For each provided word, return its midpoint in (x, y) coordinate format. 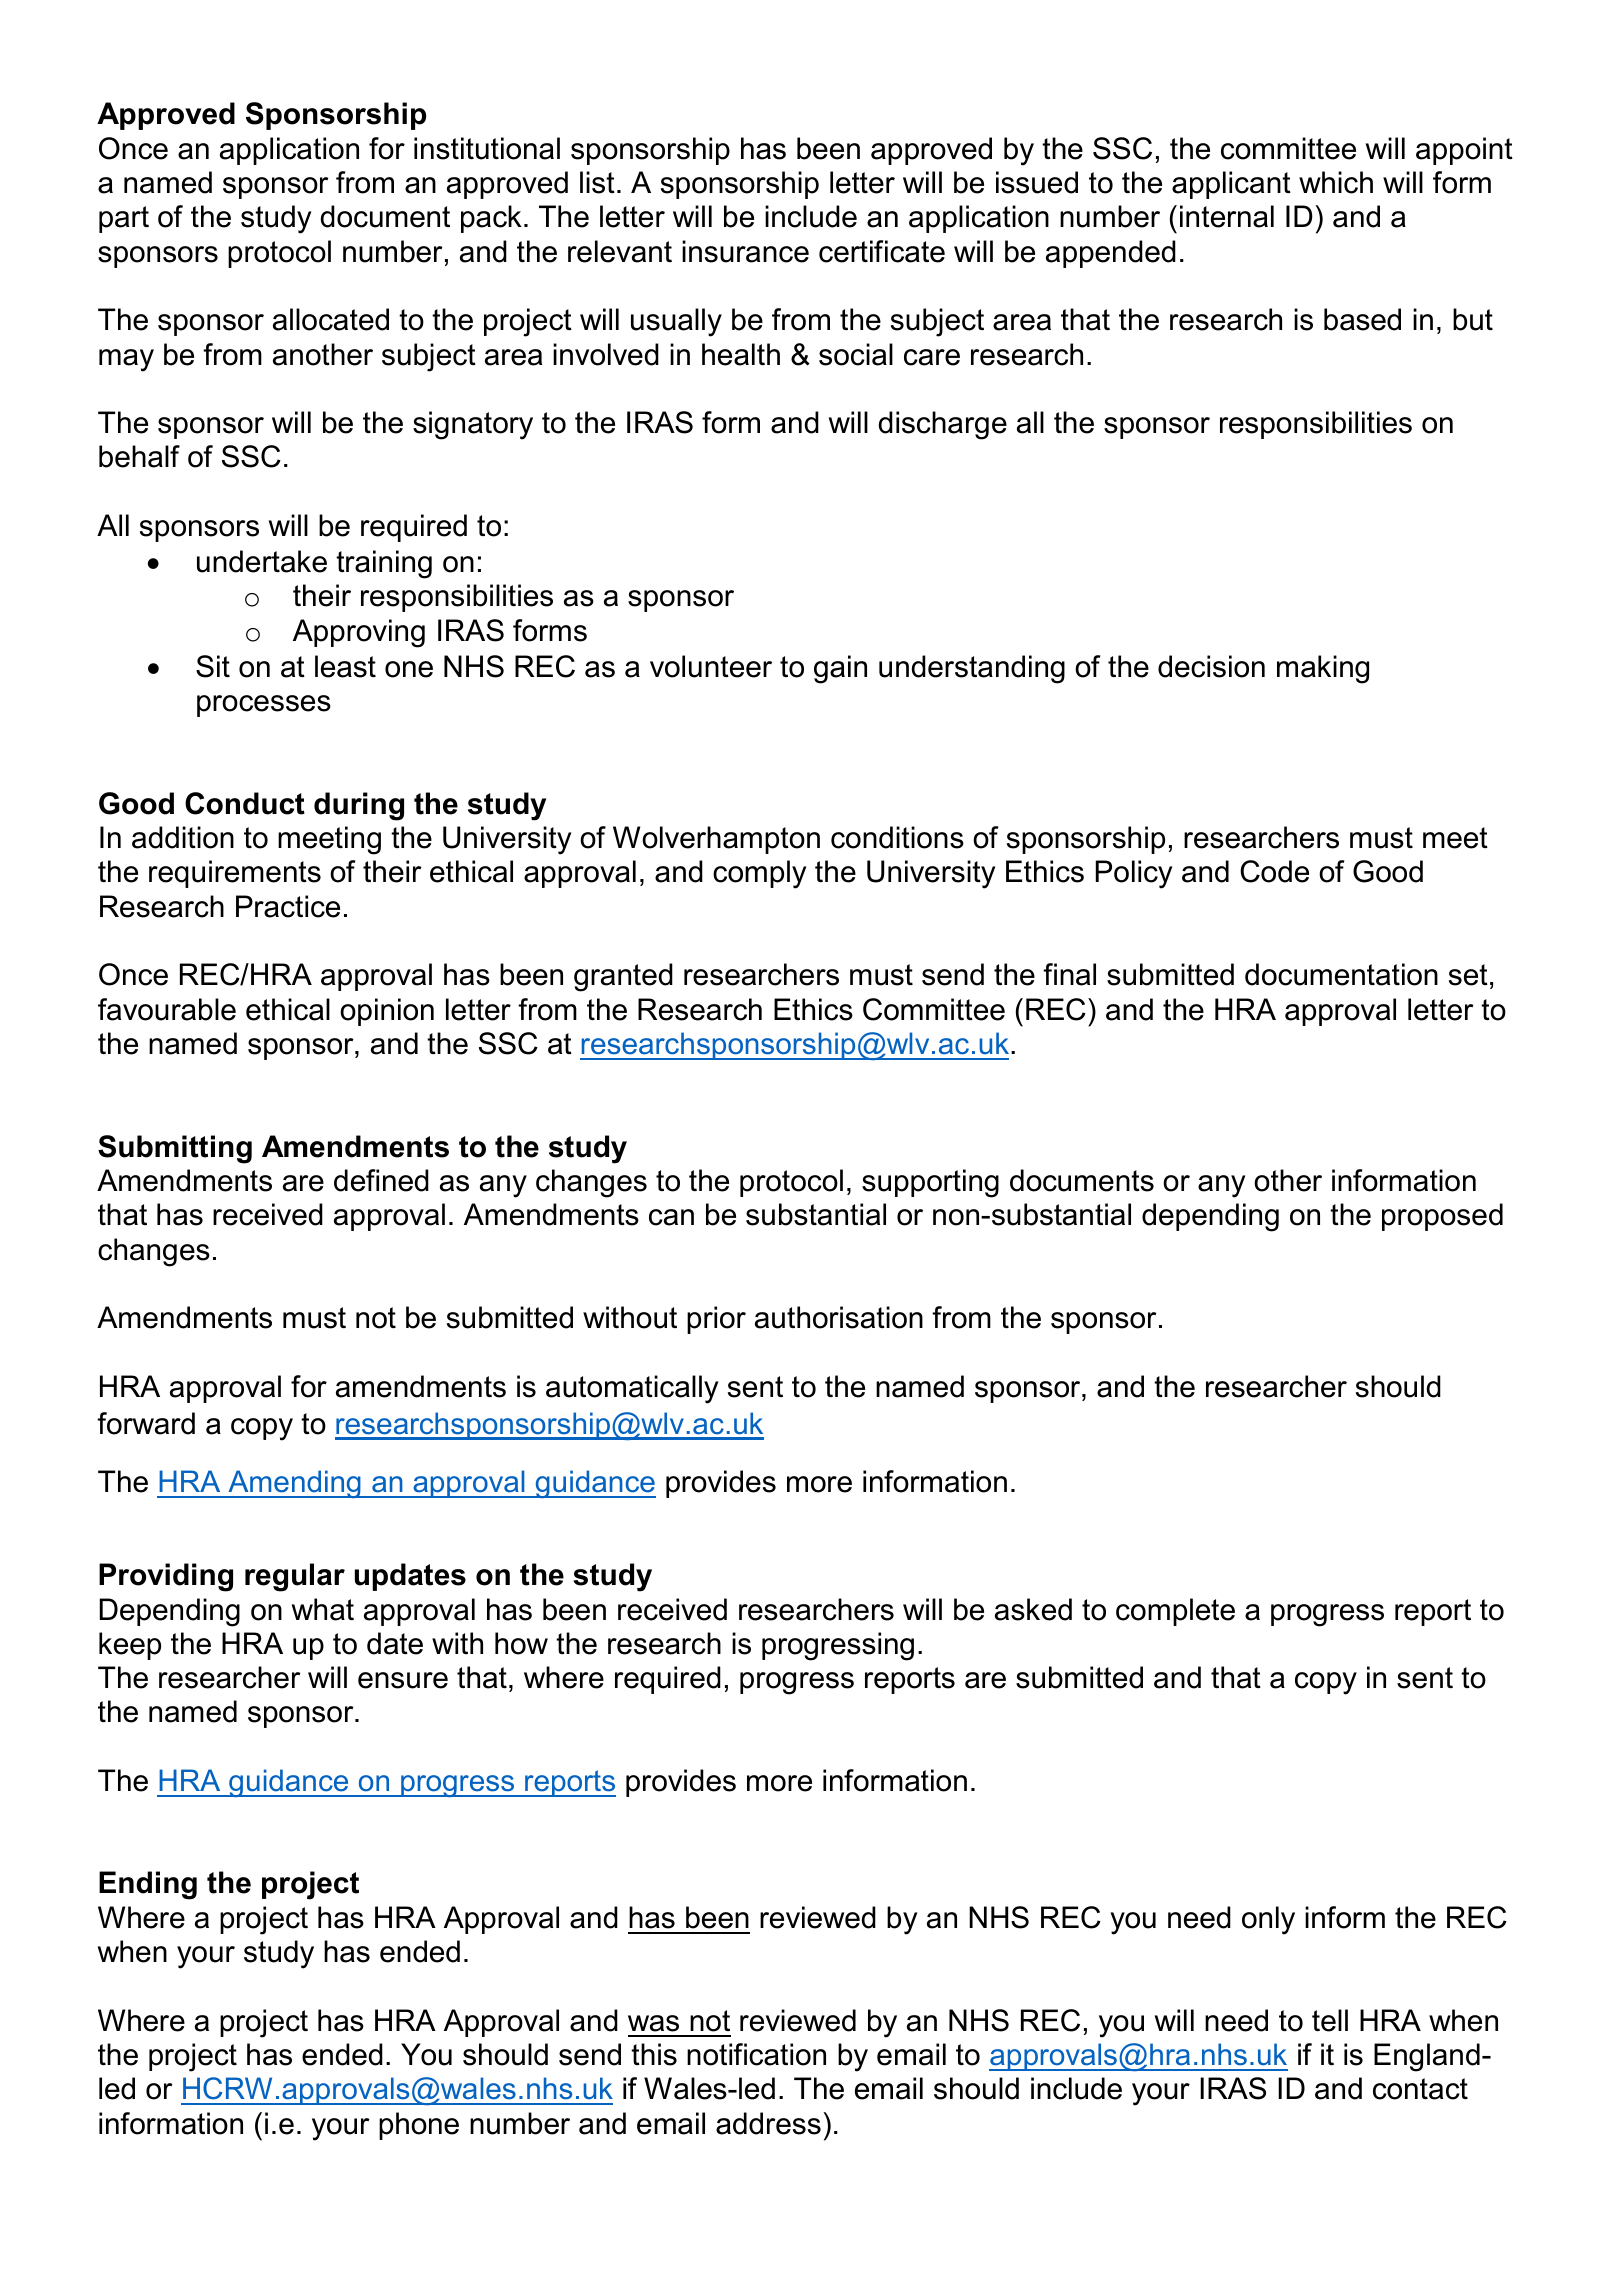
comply (759, 874)
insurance (745, 251)
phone (419, 2126)
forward (146, 1423)
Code (1274, 871)
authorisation (839, 1317)
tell (1330, 2020)
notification (756, 2054)
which (1336, 182)
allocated (331, 319)
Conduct (245, 803)
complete (1175, 1612)
